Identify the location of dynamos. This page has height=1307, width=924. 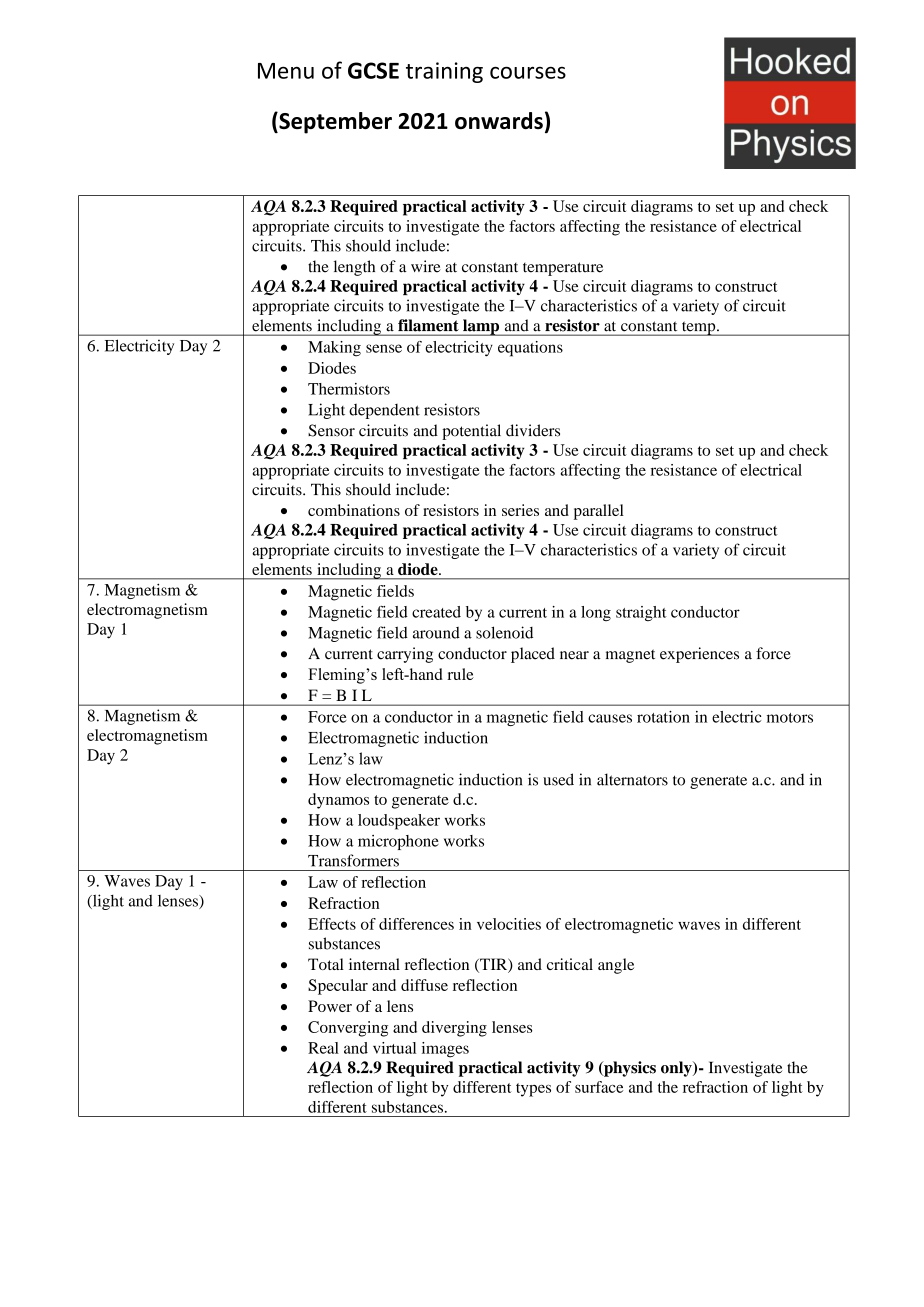
(338, 801).
